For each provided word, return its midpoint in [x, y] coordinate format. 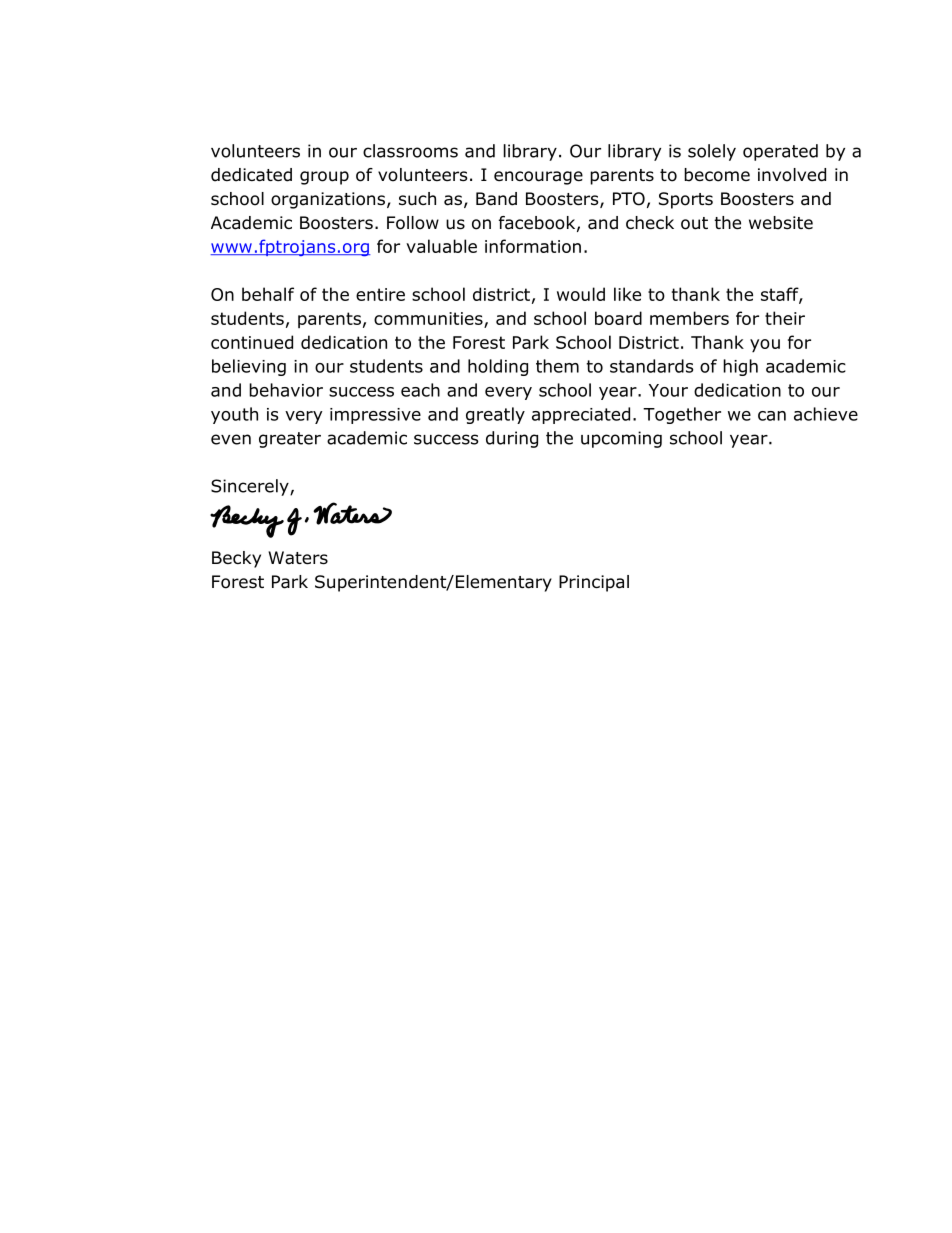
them [557, 366]
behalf [268, 294]
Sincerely [251, 487]
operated [780, 152]
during [512, 439]
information [533, 246]
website [781, 223]
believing [249, 367]
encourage [538, 178]
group [324, 178]
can [772, 416]
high [740, 367]
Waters [298, 558]
